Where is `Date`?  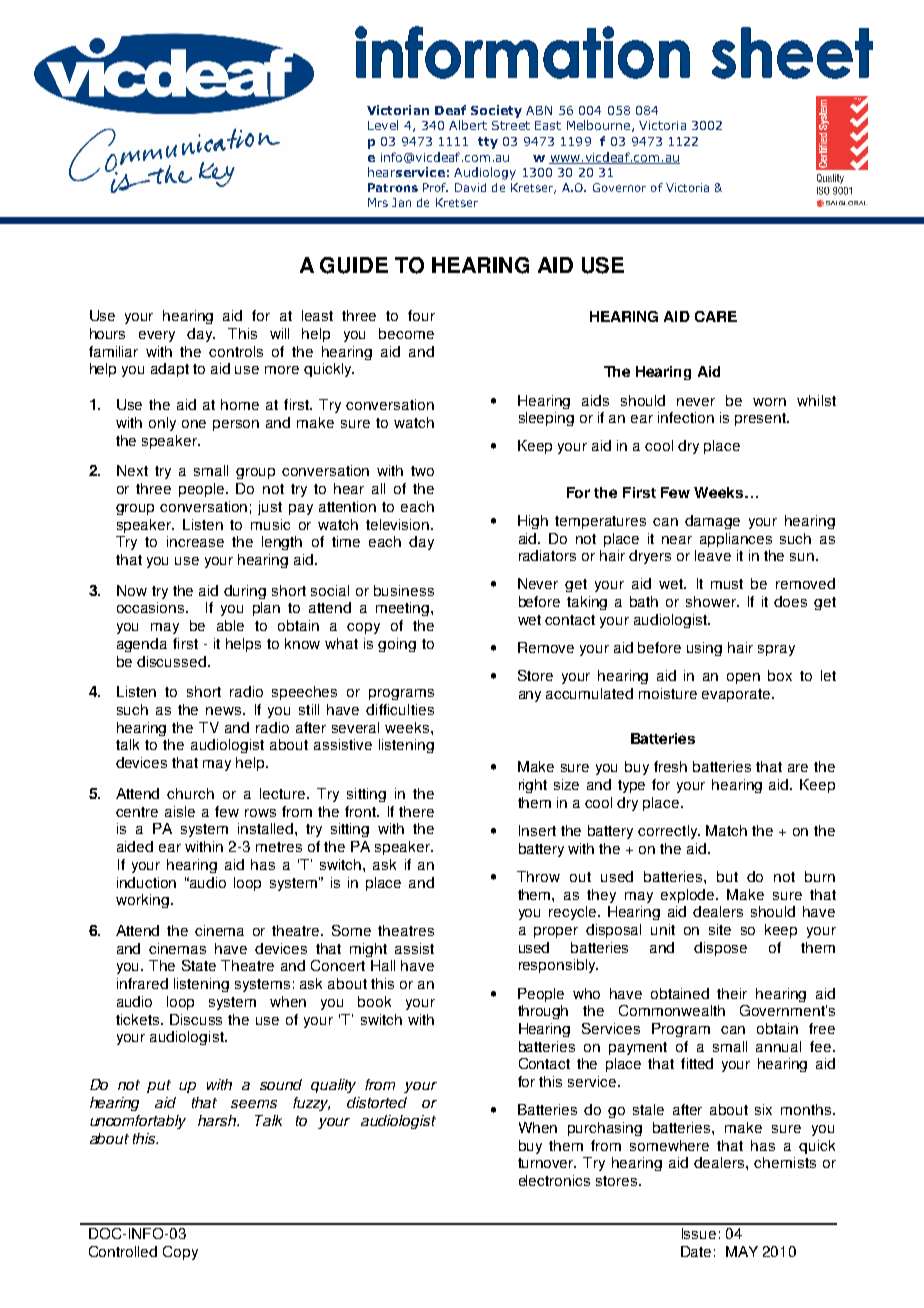 Date is located at coordinates (696, 1251).
